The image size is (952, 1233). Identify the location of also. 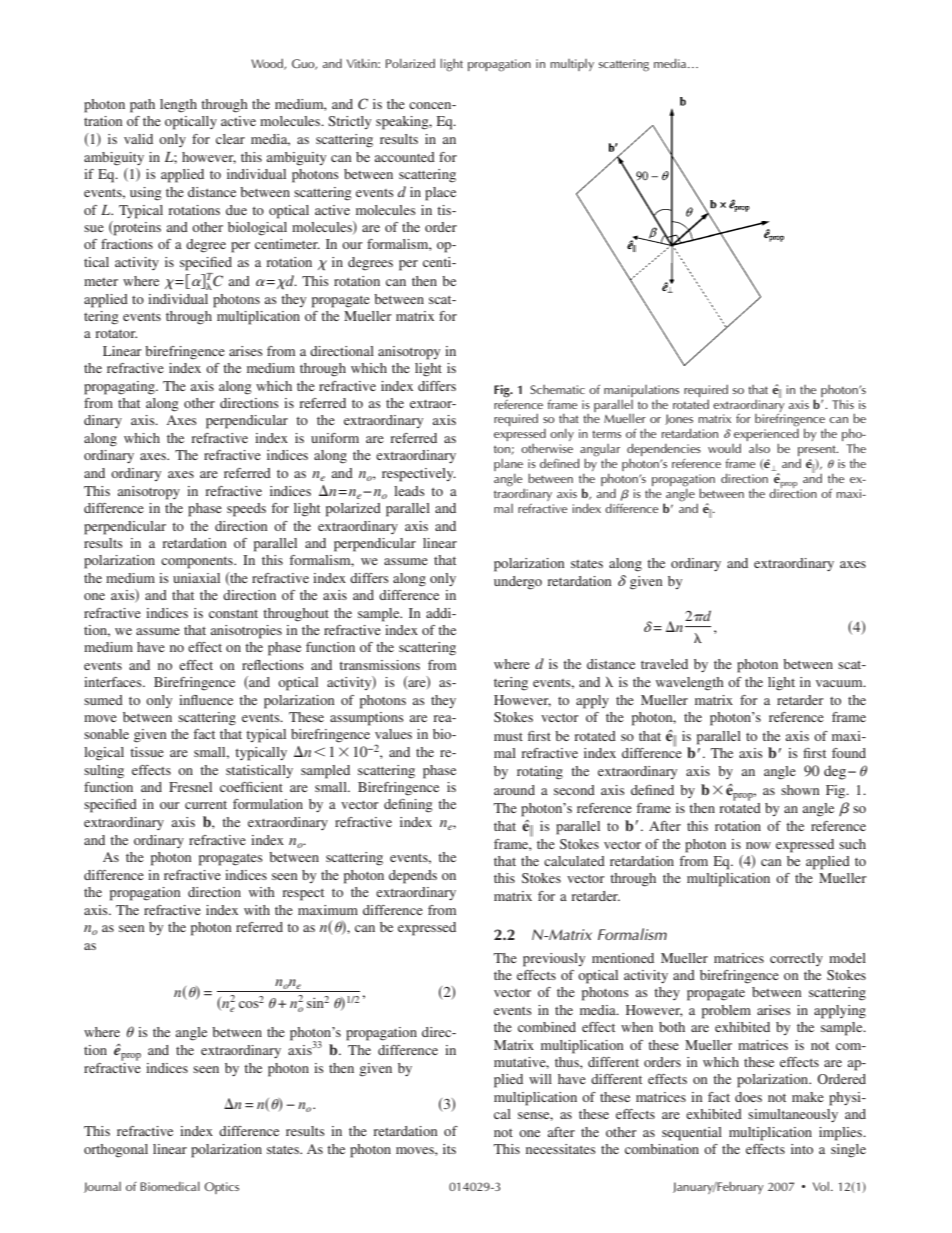
(759, 448).
